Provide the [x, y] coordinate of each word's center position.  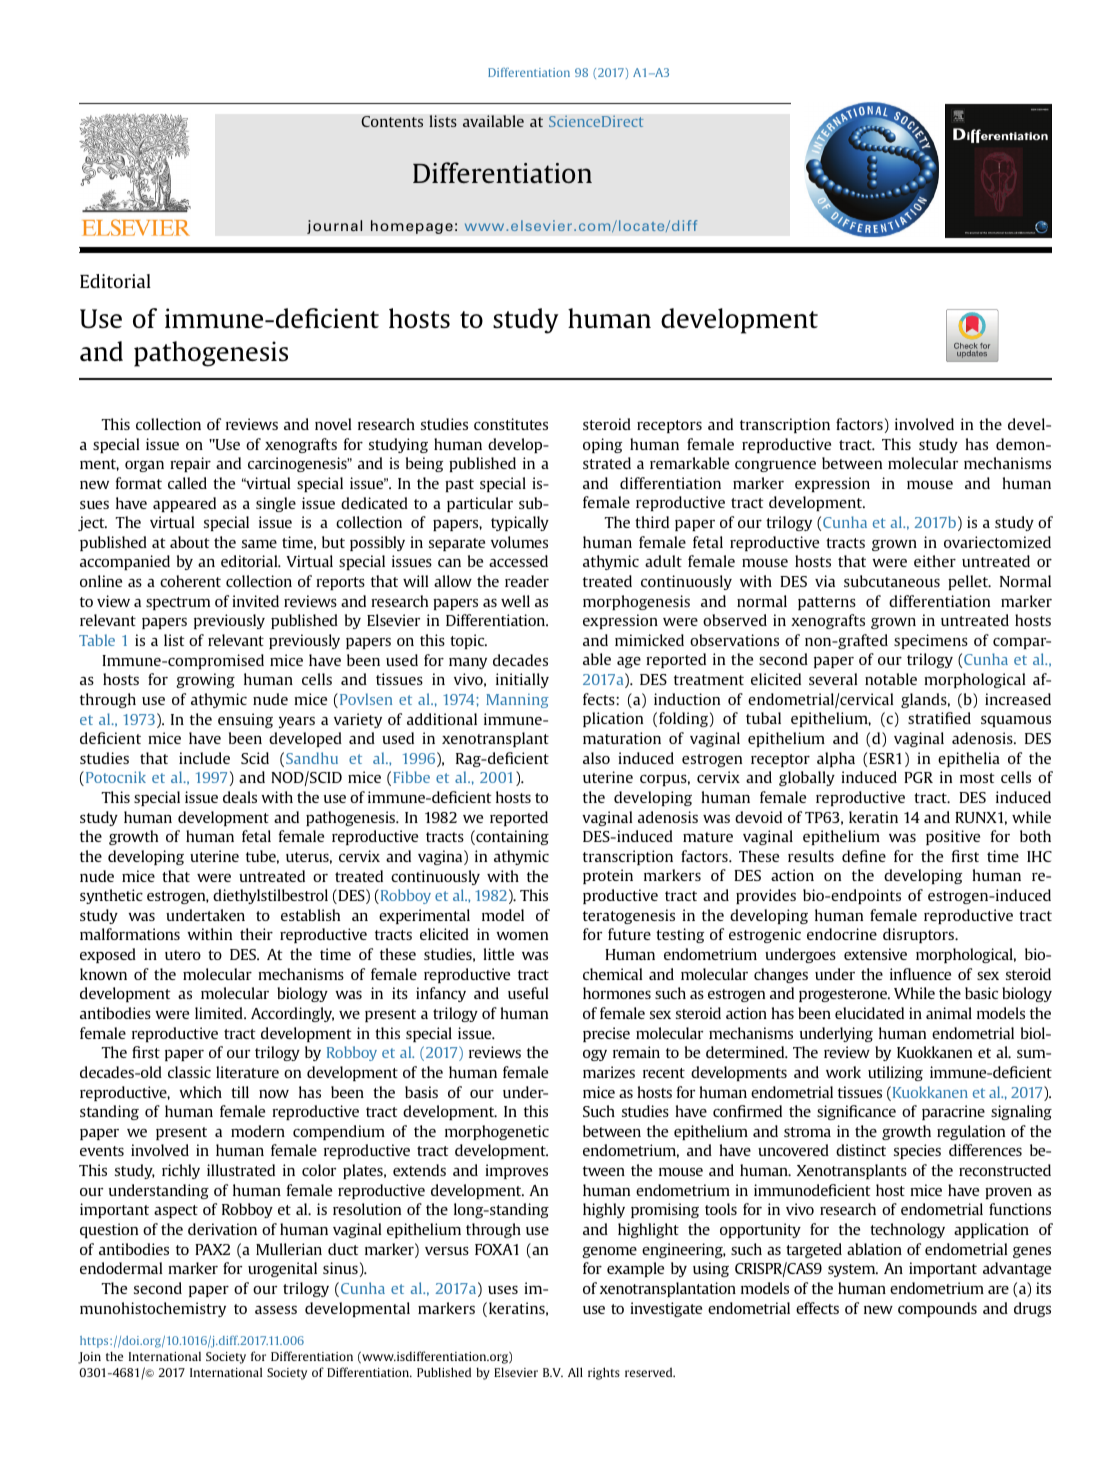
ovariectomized [997, 542]
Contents [392, 121]
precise [606, 1034]
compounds [937, 1309]
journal [334, 227]
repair [190, 464]
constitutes [511, 424]
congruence [775, 466]
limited [220, 1013]
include [204, 758]
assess [276, 1309]
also [596, 758]
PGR [918, 777]
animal [949, 1013]
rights [604, 1373]
